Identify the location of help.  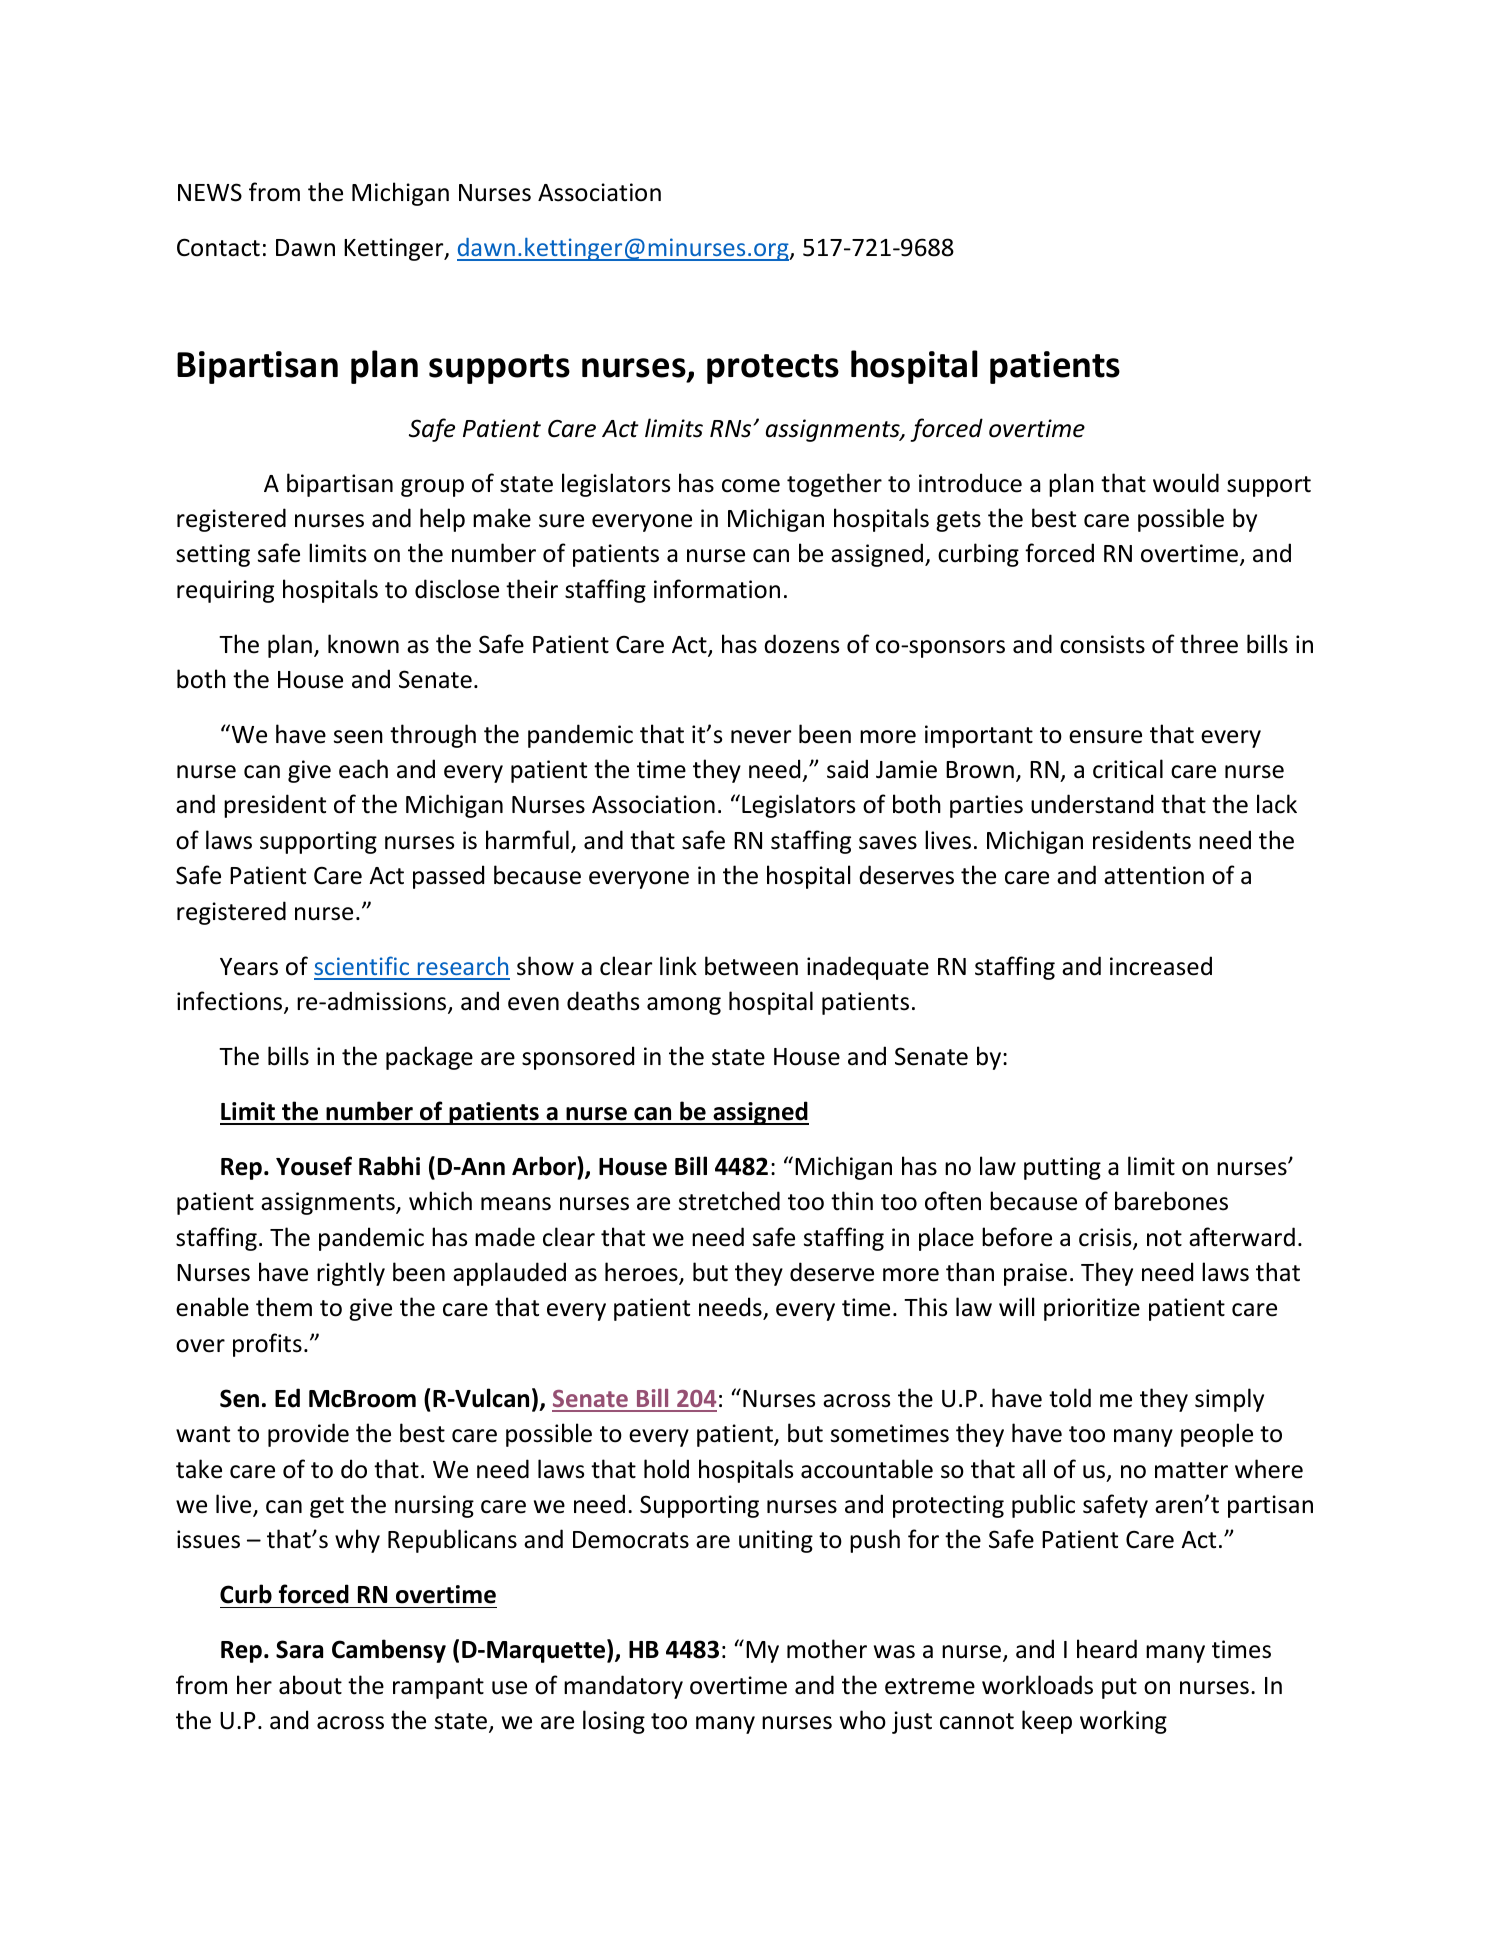
(442, 520).
